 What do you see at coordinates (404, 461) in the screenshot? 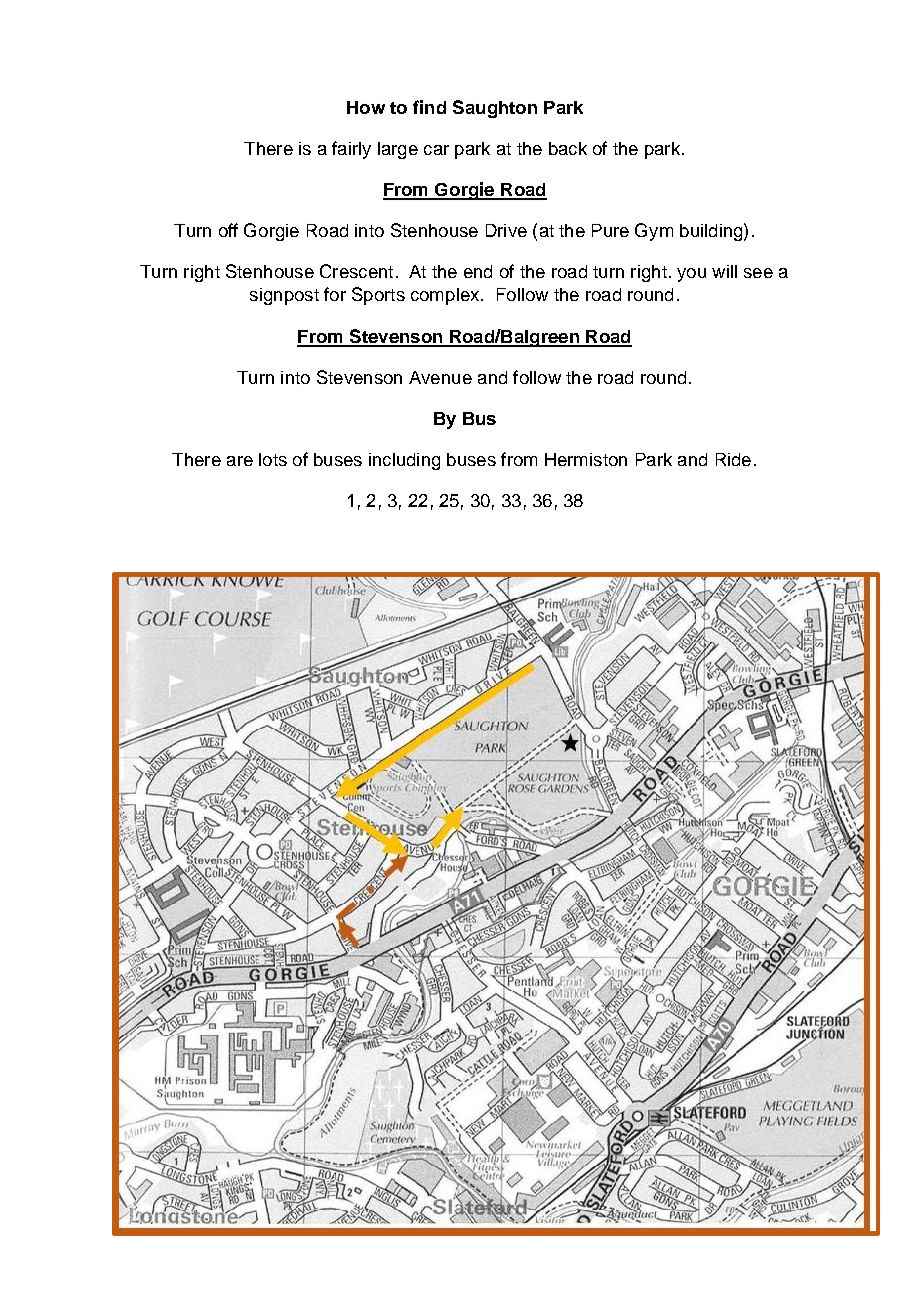
I see `including` at bounding box center [404, 461].
